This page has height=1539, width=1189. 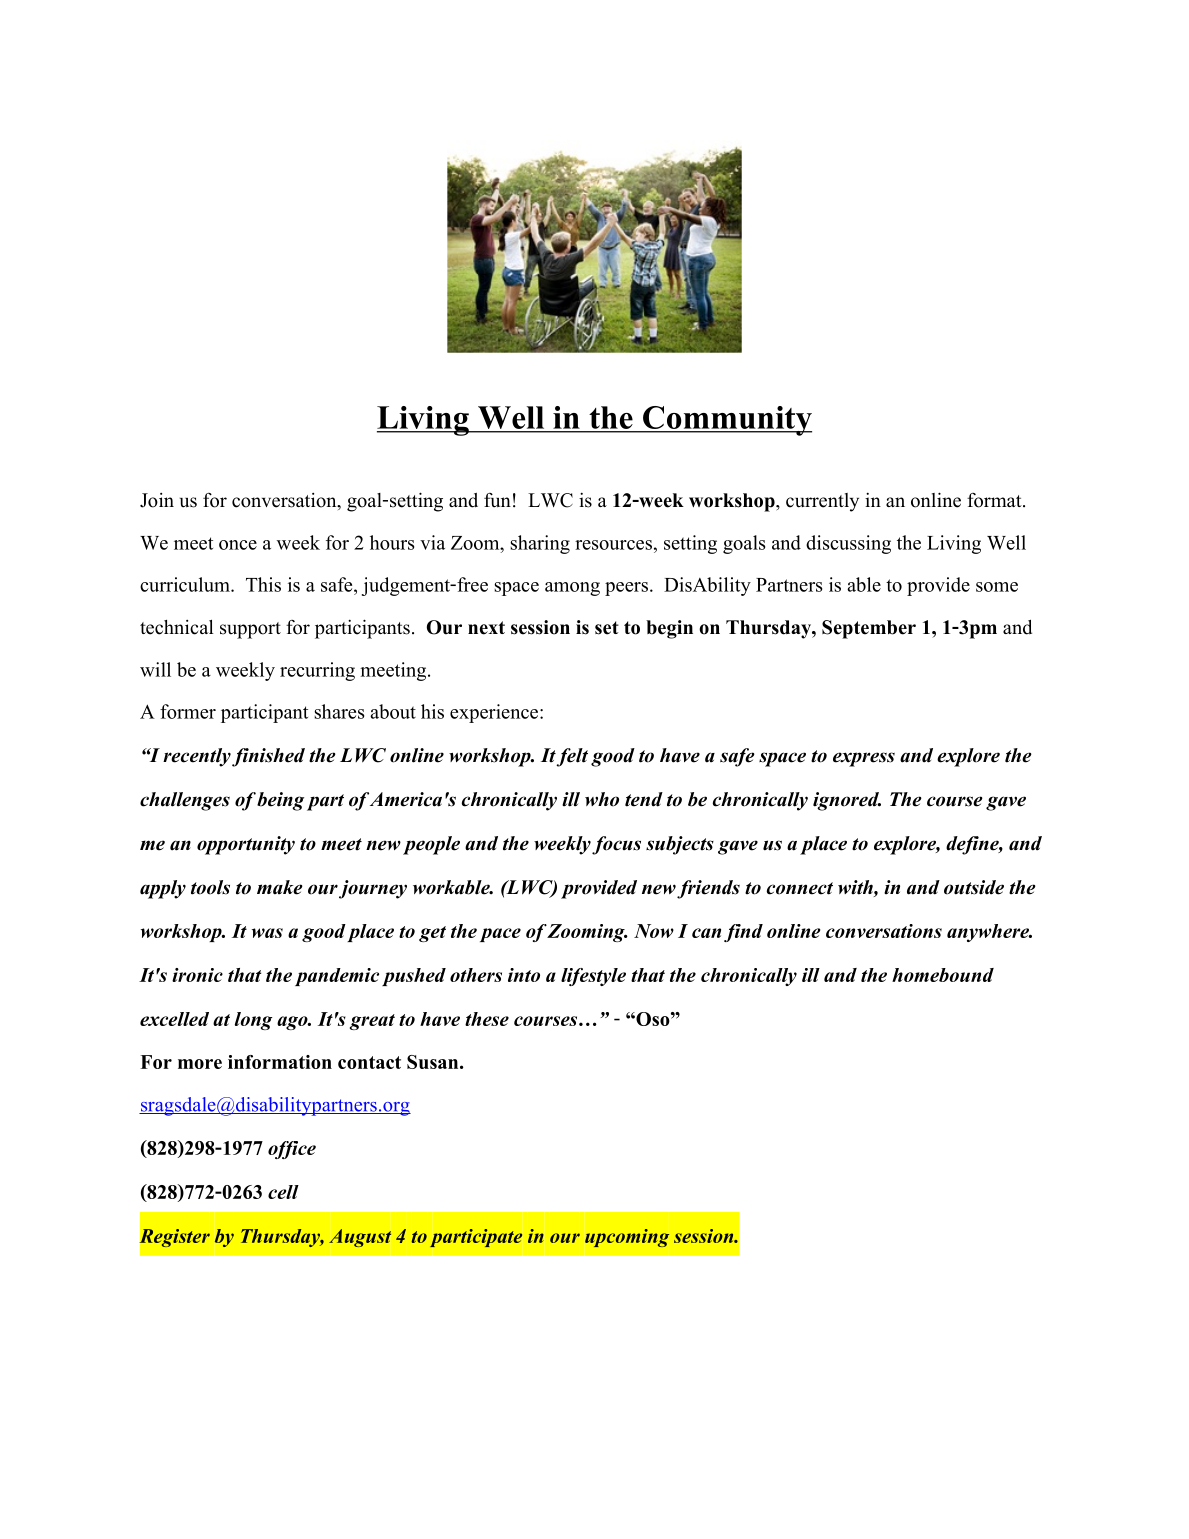 I want to click on fun, so click(x=497, y=500).
